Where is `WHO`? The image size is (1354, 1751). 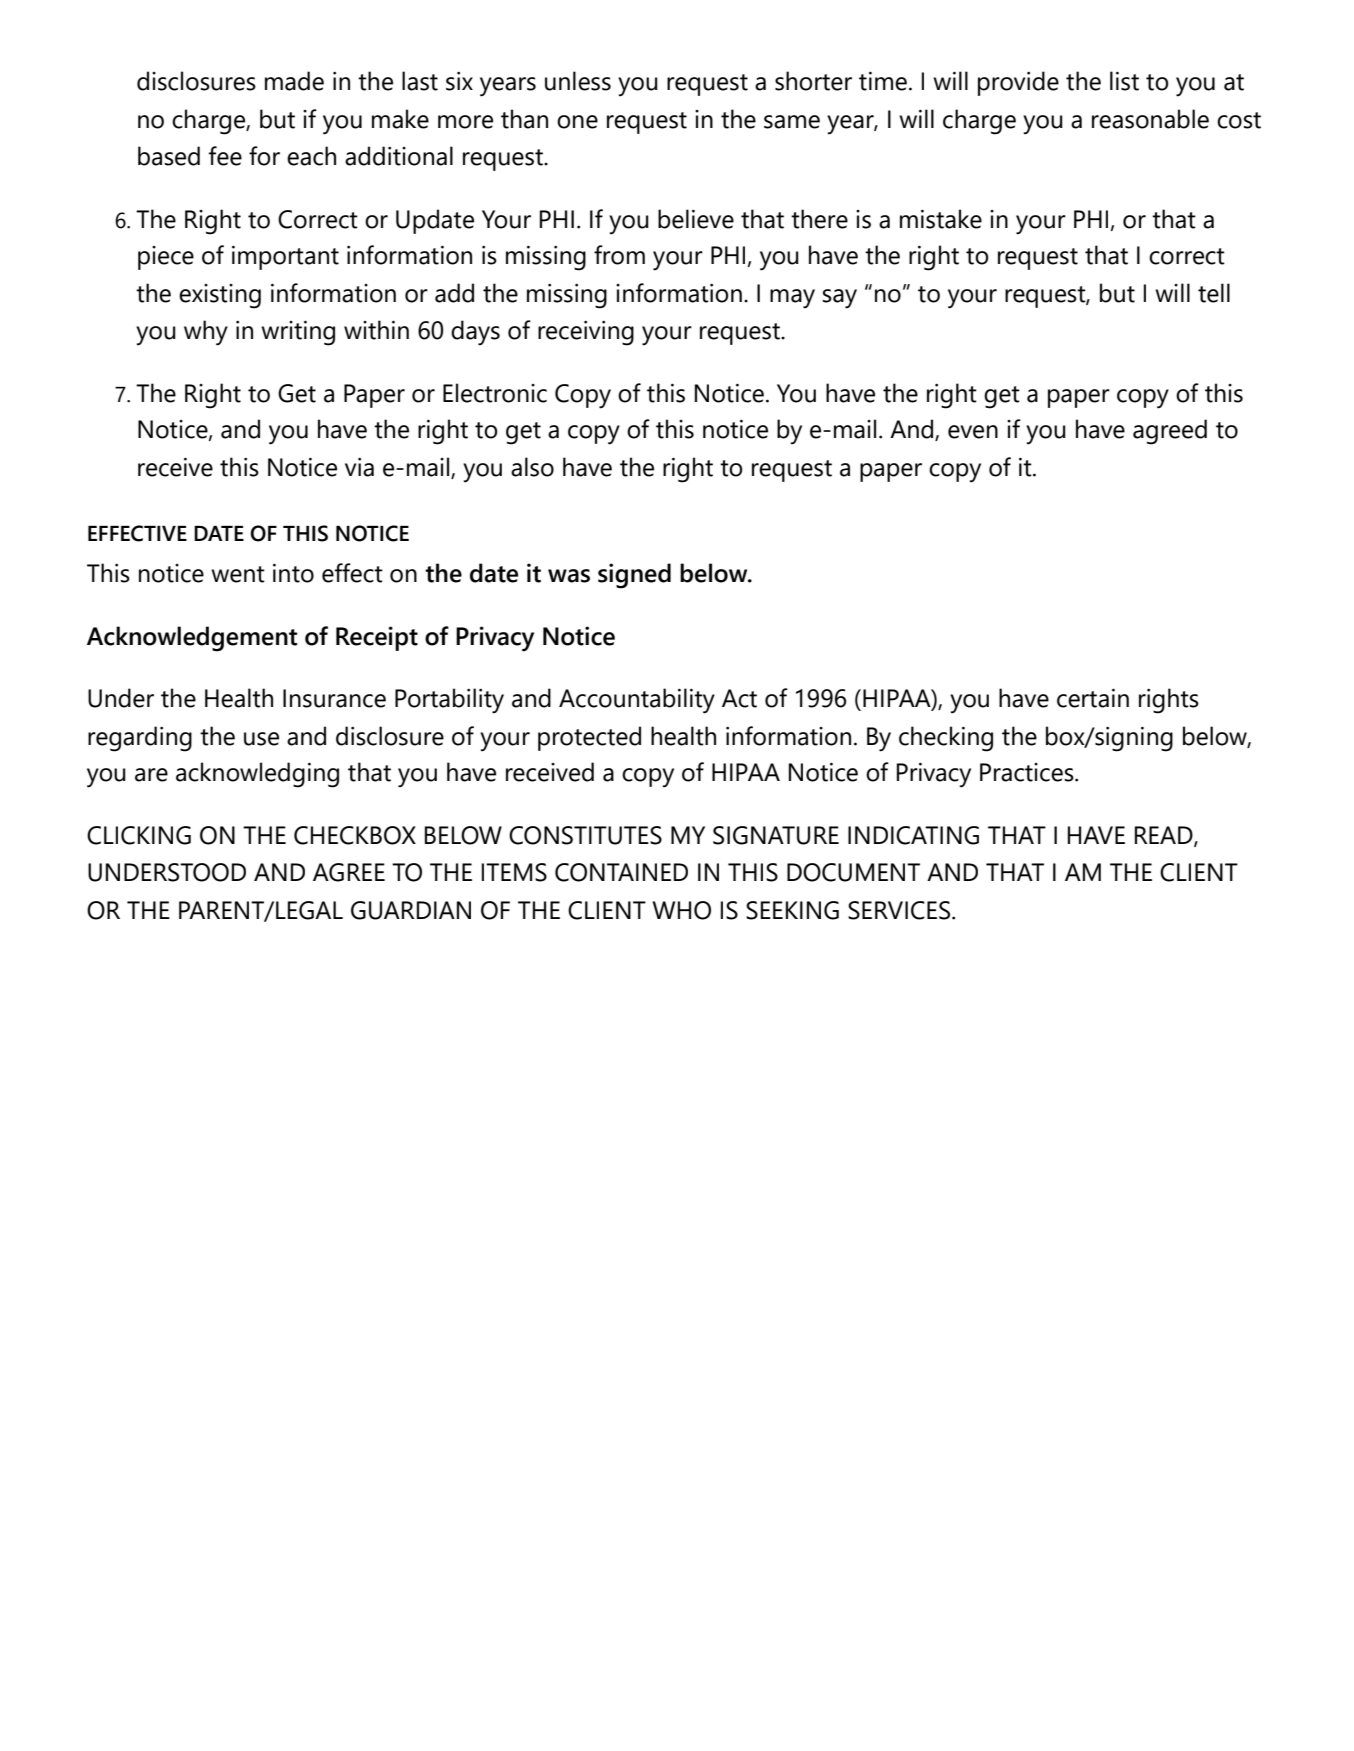 WHO is located at coordinates (681, 910).
